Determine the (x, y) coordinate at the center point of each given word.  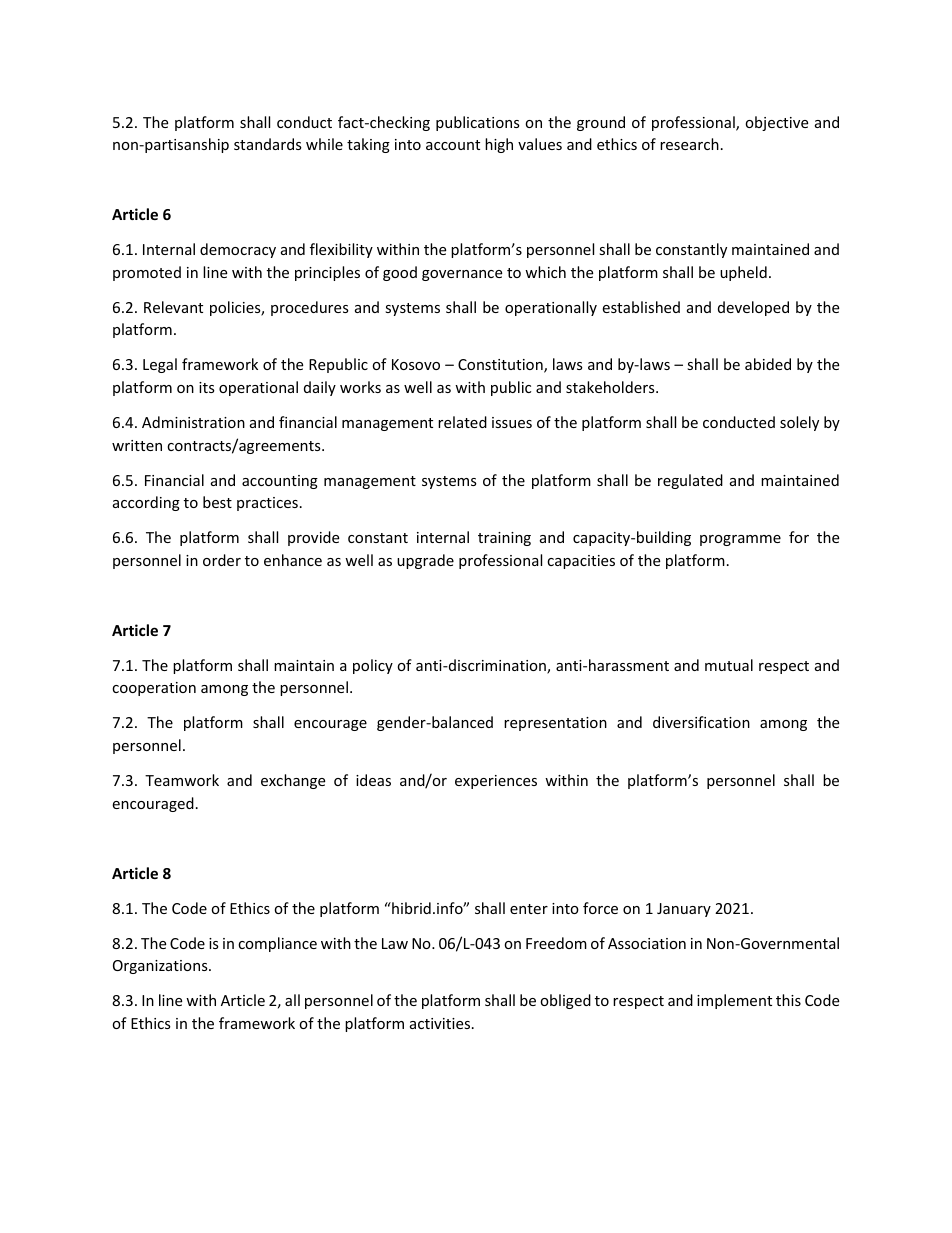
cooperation (154, 689)
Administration (193, 422)
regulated (690, 481)
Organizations (161, 967)
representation (555, 724)
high (499, 145)
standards (268, 144)
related (462, 422)
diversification (701, 722)
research (689, 144)
